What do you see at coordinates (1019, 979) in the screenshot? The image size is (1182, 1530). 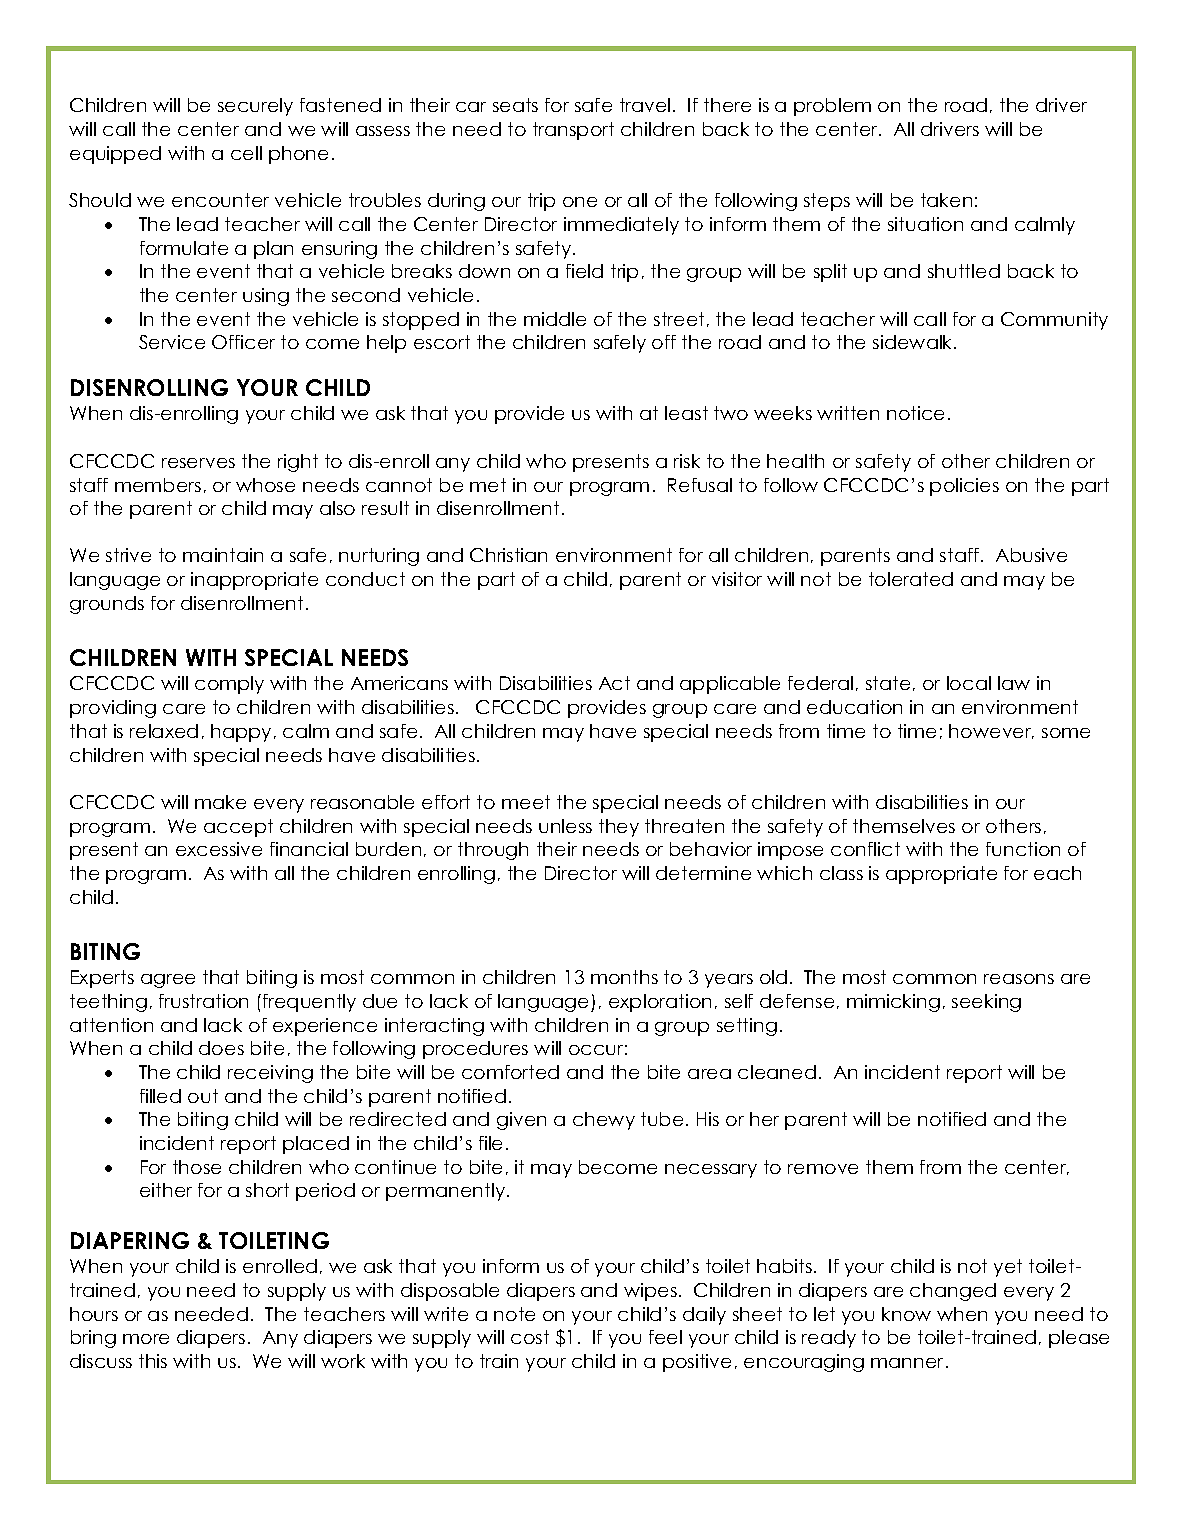 I see `reasons` at bounding box center [1019, 979].
